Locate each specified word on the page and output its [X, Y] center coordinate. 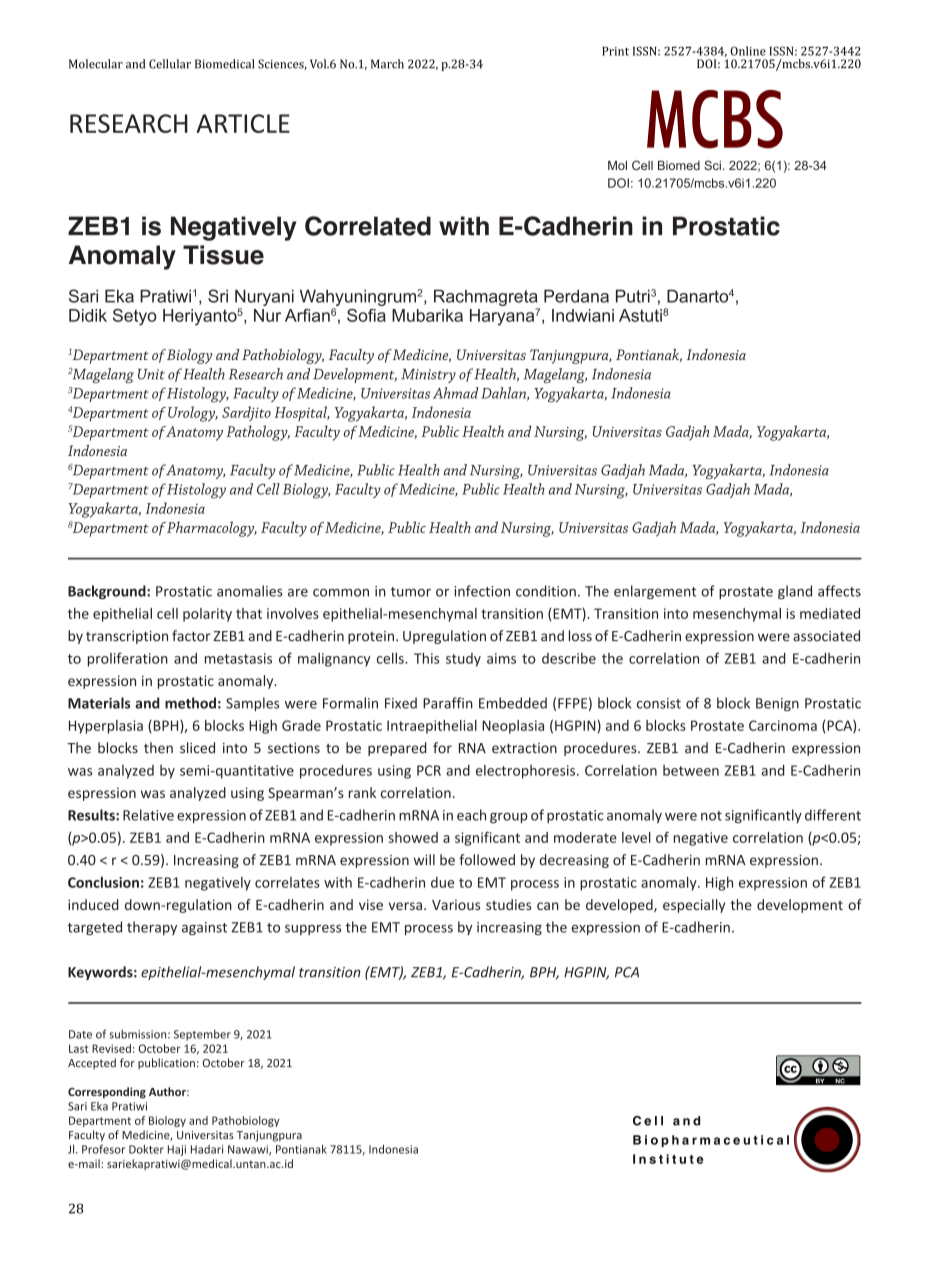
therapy [152, 928]
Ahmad [456, 393]
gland [795, 592]
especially [694, 906]
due [442, 882]
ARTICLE [243, 123]
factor [191, 636]
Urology [193, 414]
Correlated [368, 226]
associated [826, 636]
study [463, 660]
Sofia [366, 315]
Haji [177, 1150]
